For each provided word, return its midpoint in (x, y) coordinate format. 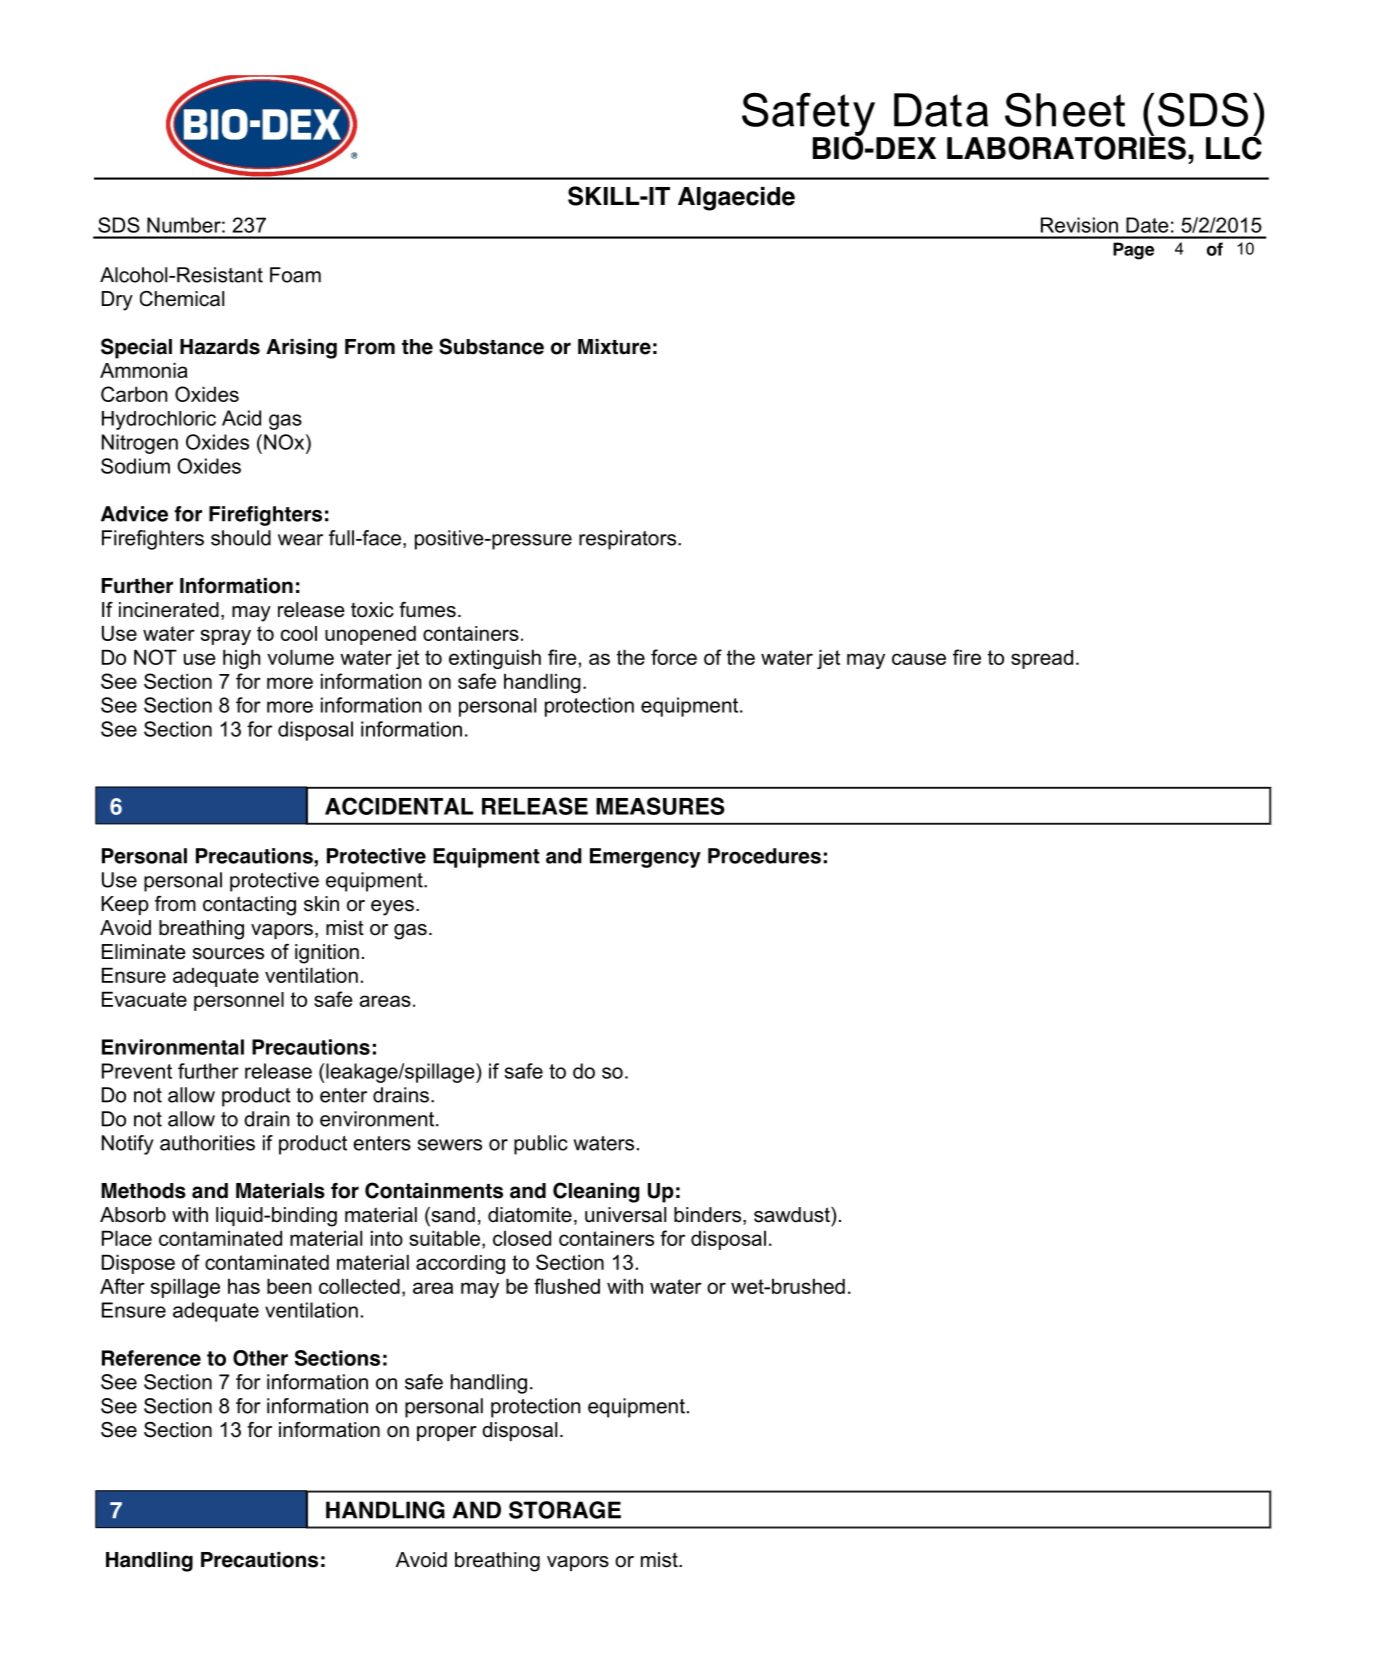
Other (260, 1358)
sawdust (793, 1215)
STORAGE (565, 1510)
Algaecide (736, 199)
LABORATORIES (1066, 147)
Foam (295, 275)
